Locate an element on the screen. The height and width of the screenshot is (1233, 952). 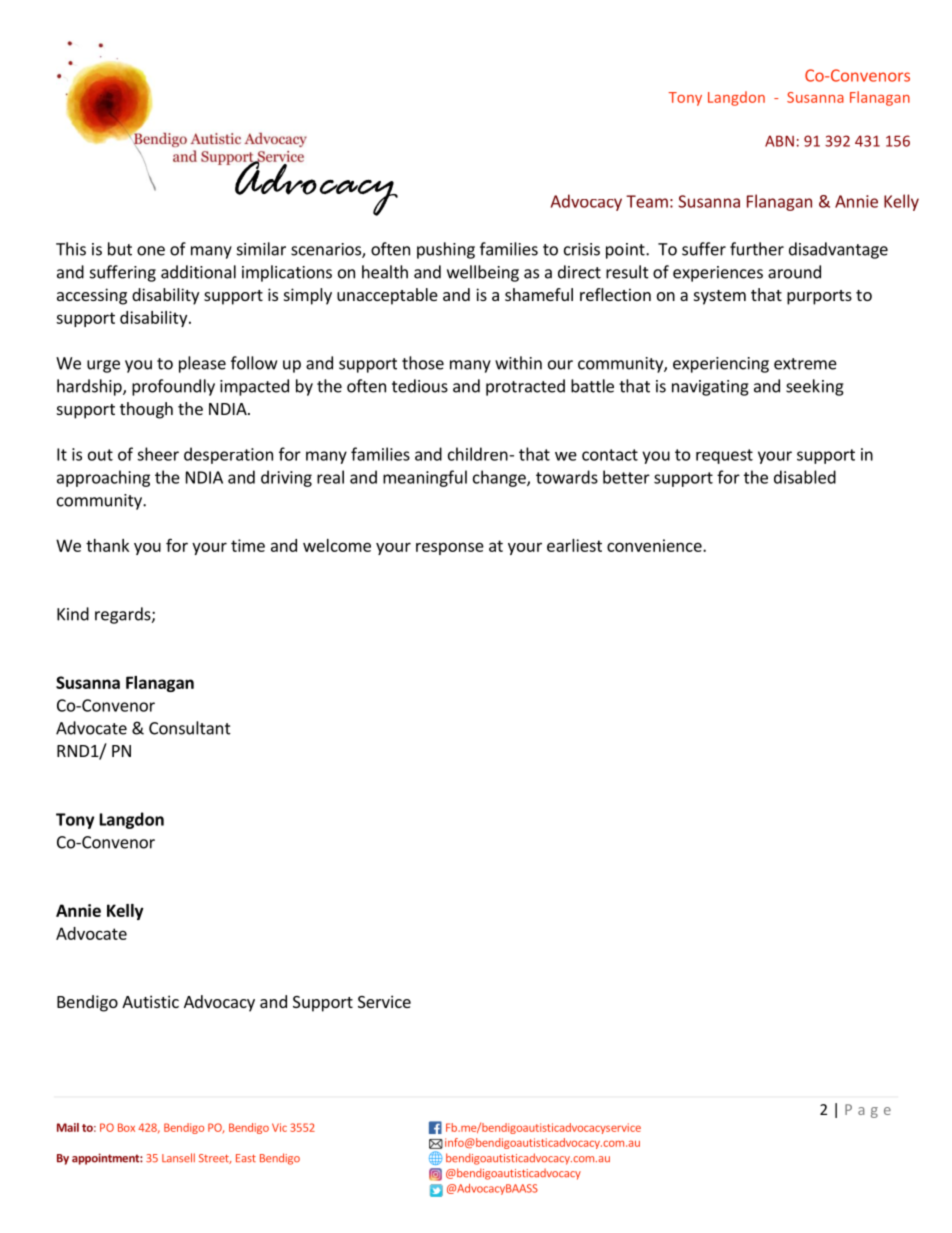
Consultant is located at coordinates (190, 728).
